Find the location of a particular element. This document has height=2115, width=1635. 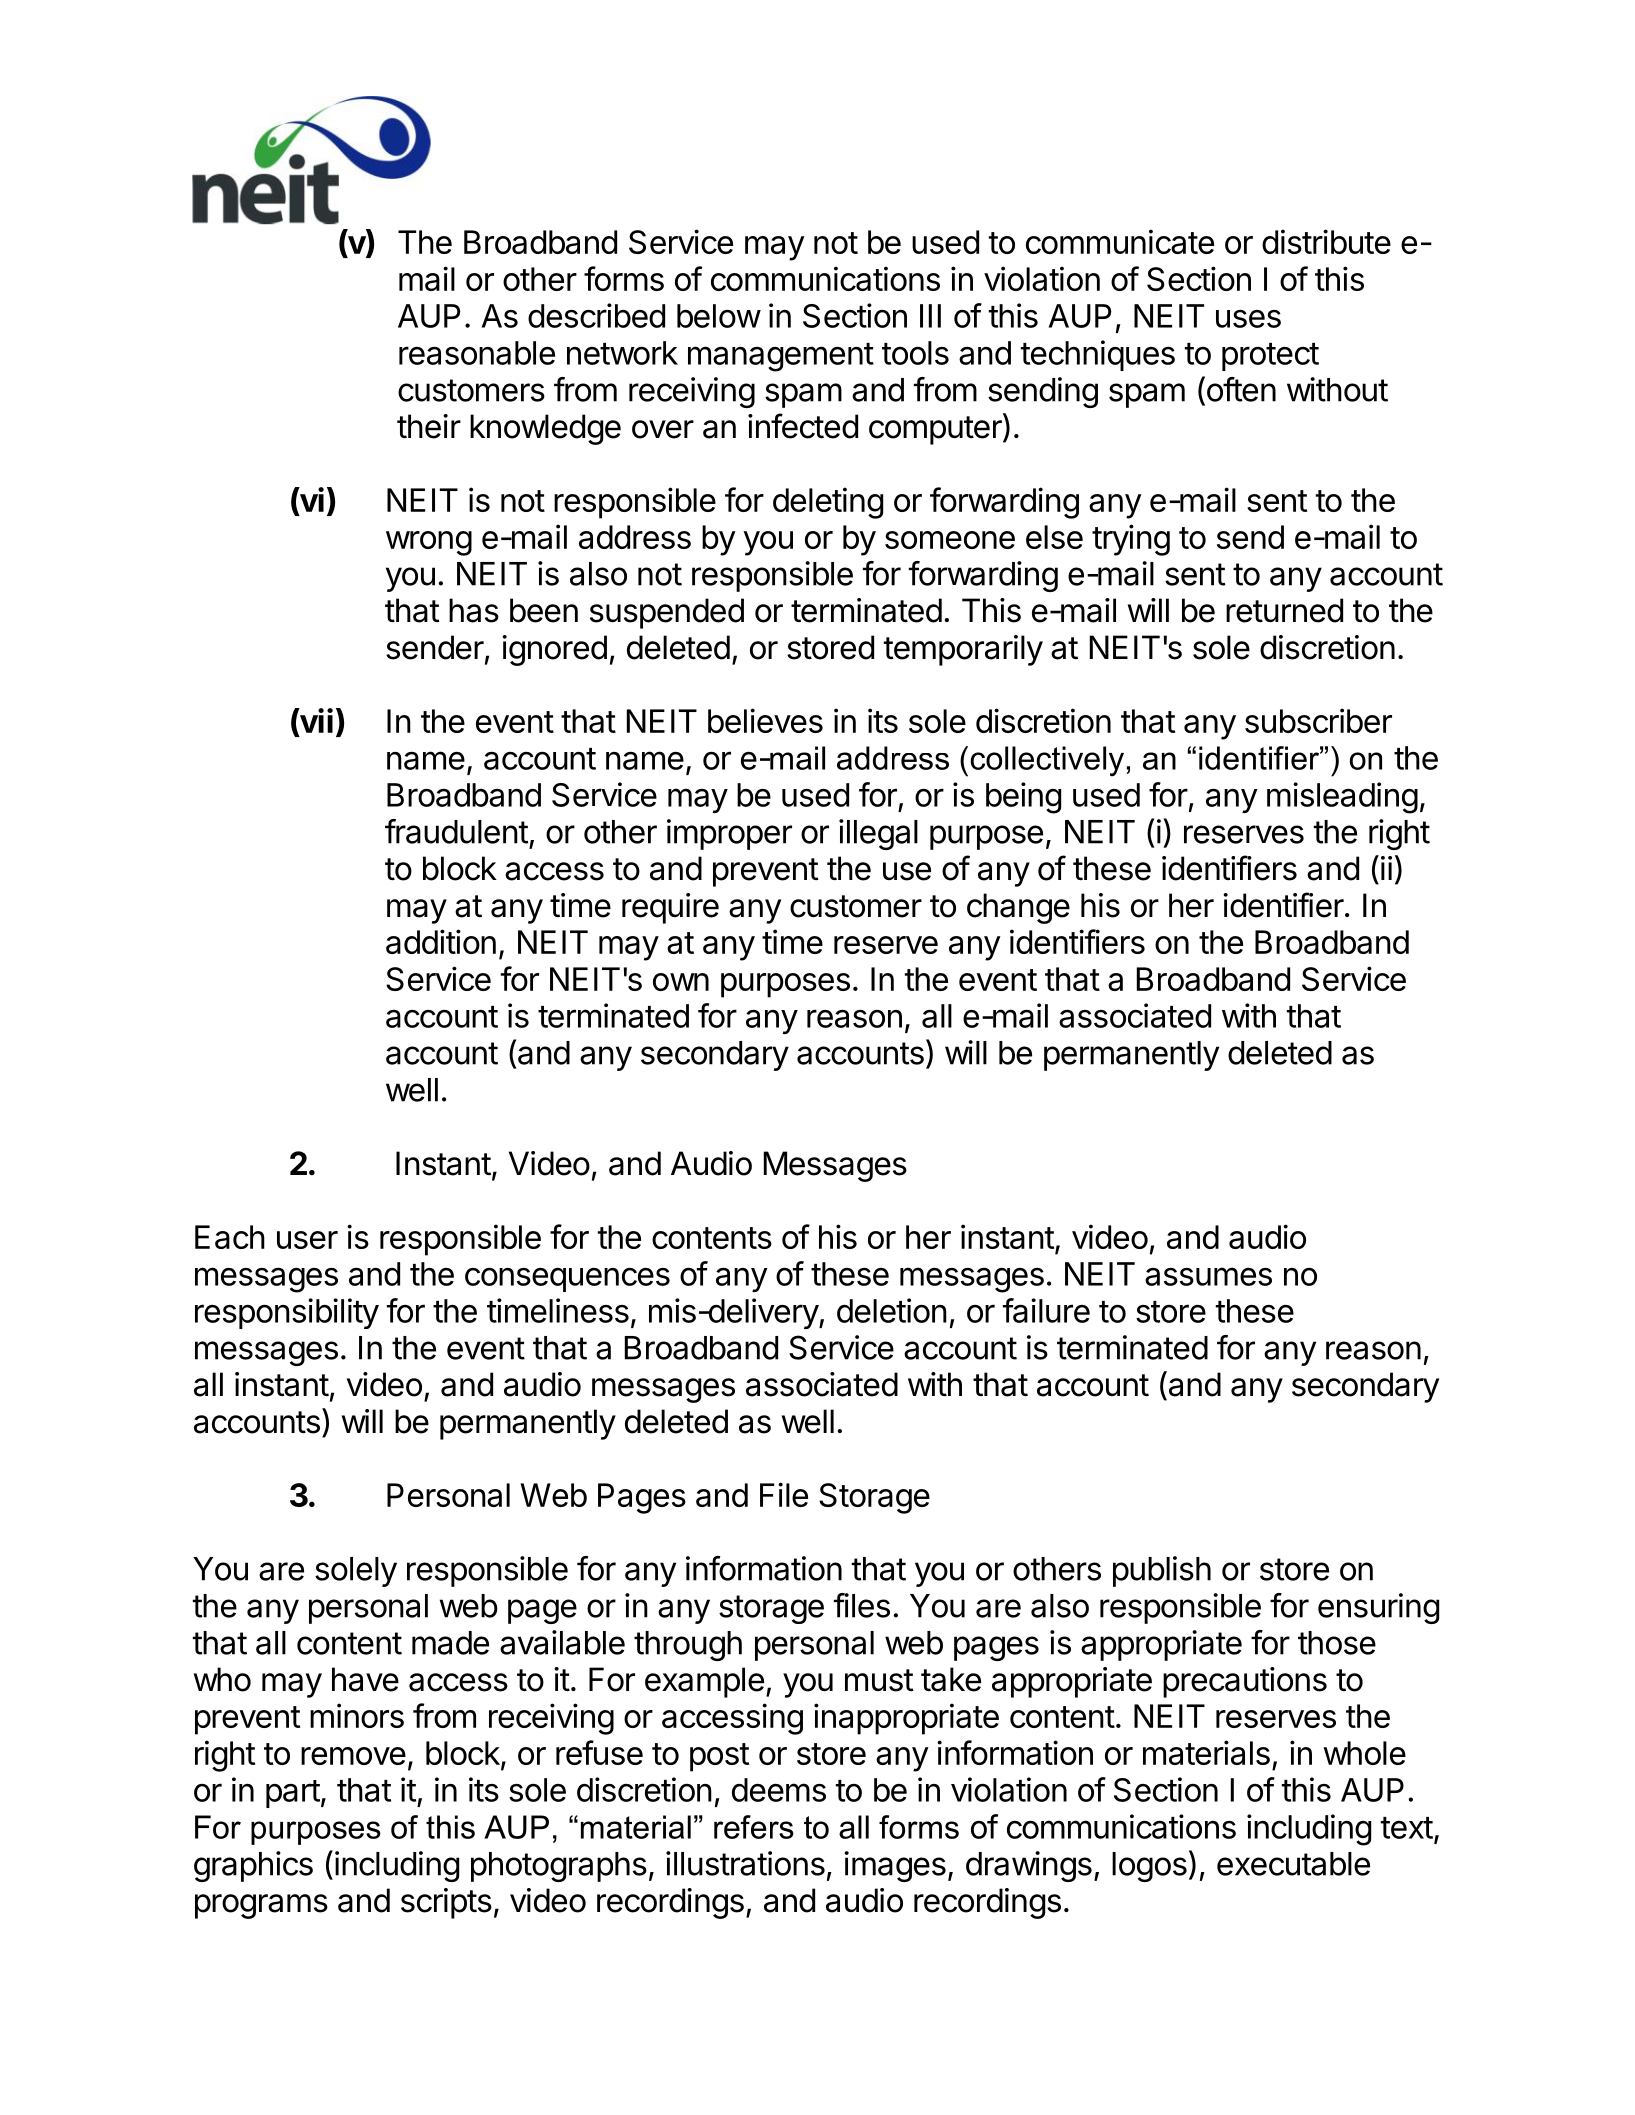

scripts is located at coordinates (446, 1903).
